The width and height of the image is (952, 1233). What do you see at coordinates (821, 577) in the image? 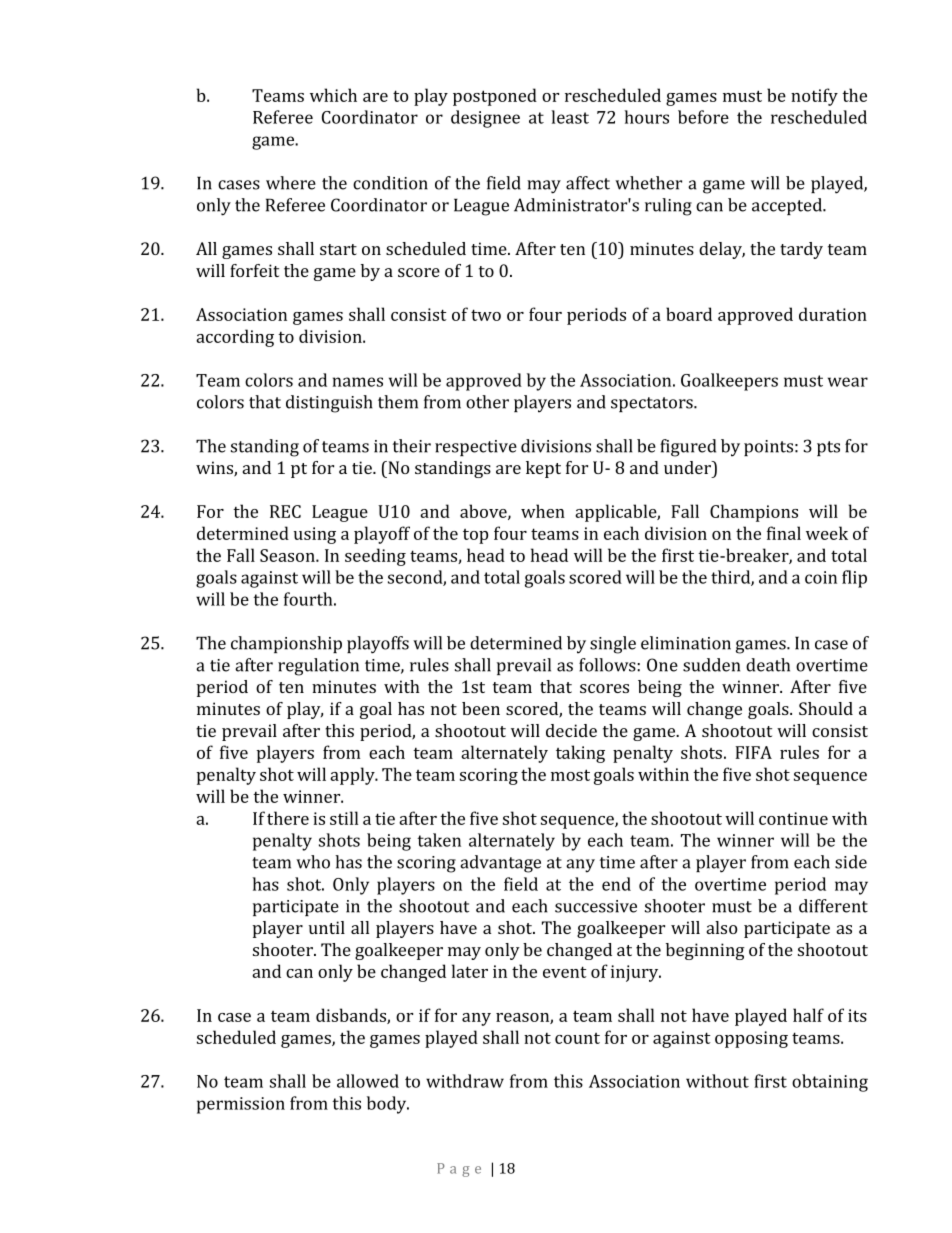
I see `coin` at bounding box center [821, 577].
